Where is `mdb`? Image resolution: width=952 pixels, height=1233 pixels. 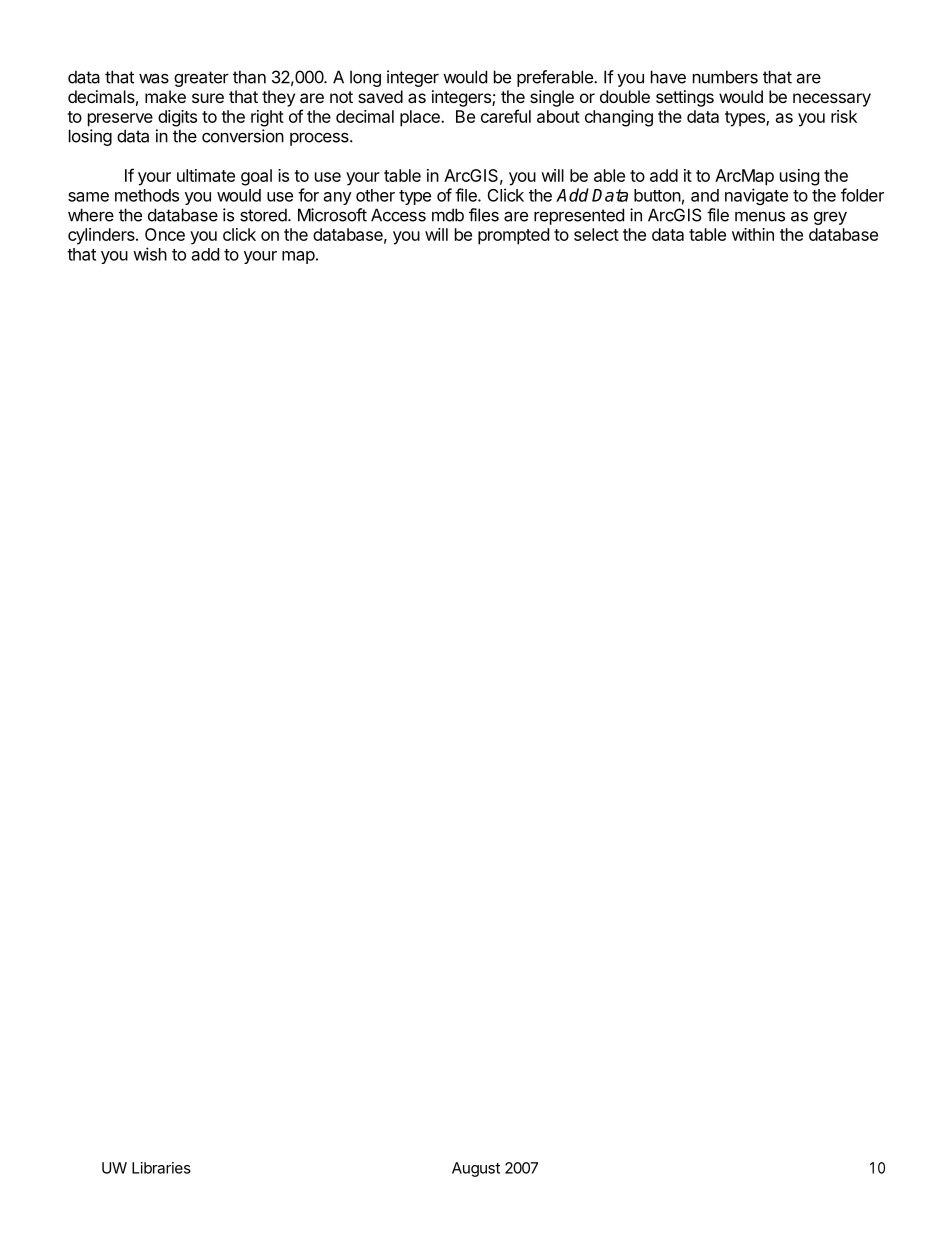 mdb is located at coordinates (448, 215).
